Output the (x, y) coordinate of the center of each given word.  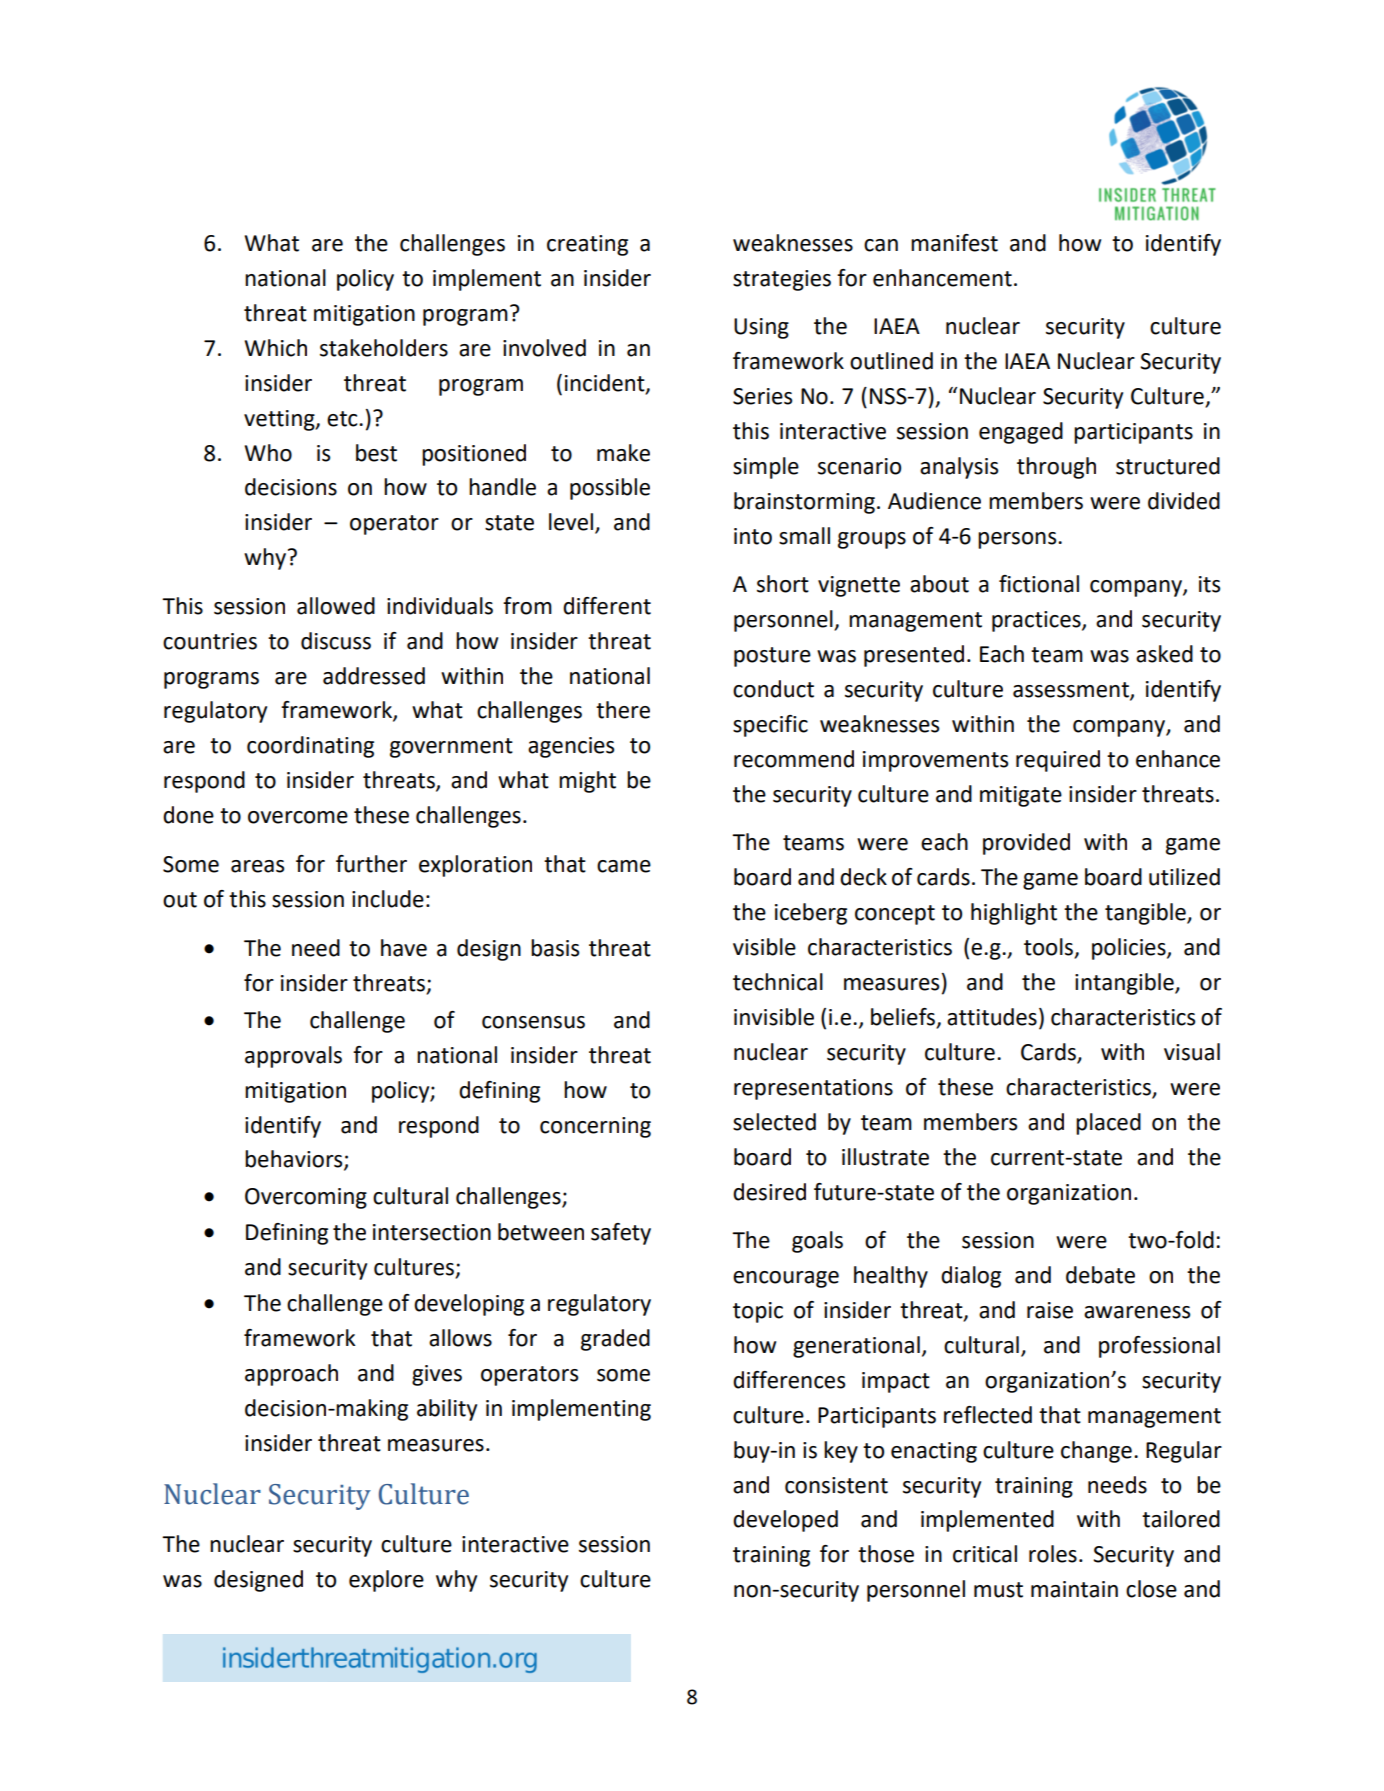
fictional (1039, 584)
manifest (954, 243)
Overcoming (306, 1198)
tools (1050, 948)
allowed (336, 606)
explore (386, 1581)
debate (1100, 1275)
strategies (782, 280)
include (388, 899)
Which (275, 348)
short (783, 584)
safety (621, 1234)
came (624, 866)
